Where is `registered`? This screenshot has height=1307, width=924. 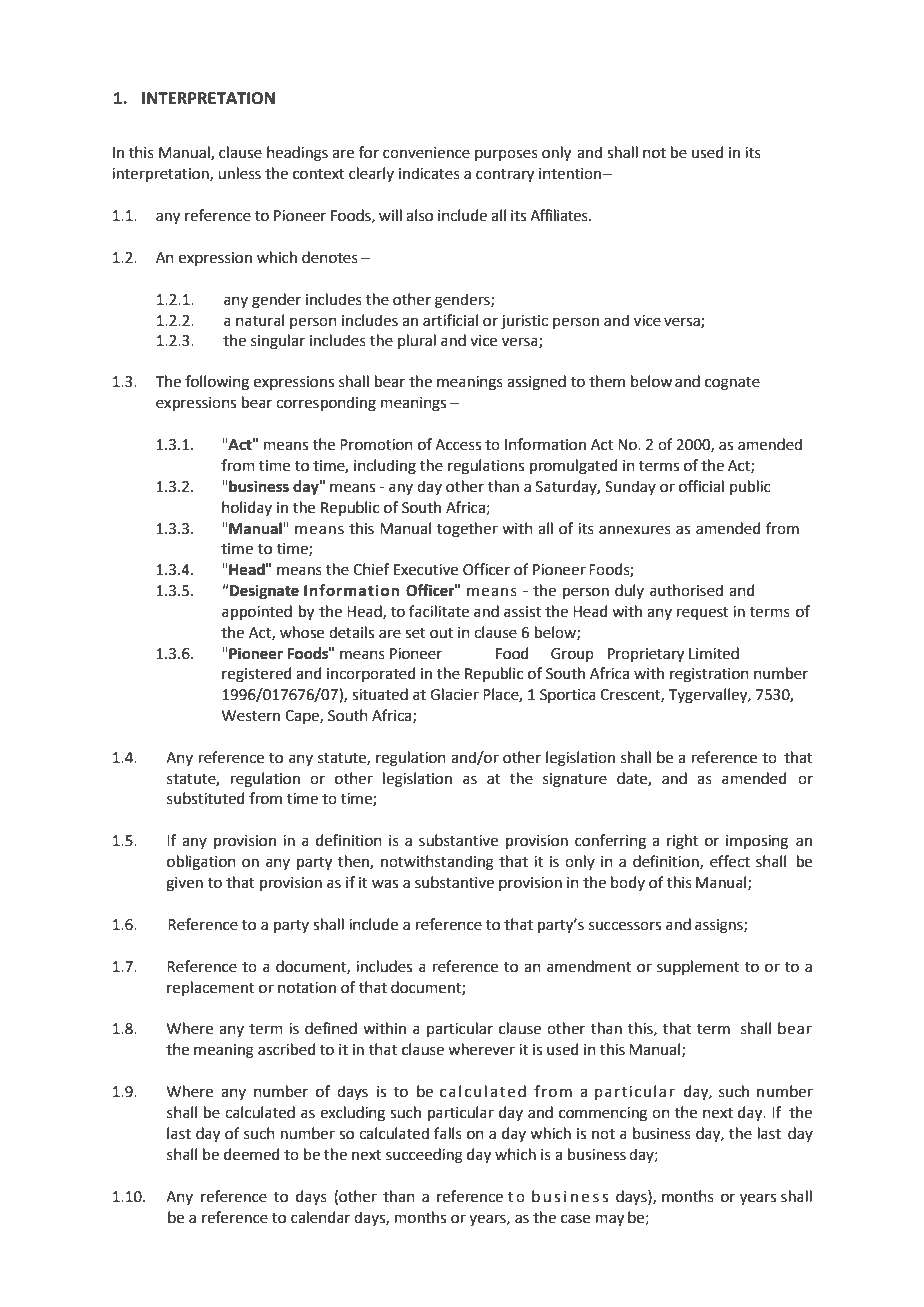 registered is located at coordinates (257, 675).
